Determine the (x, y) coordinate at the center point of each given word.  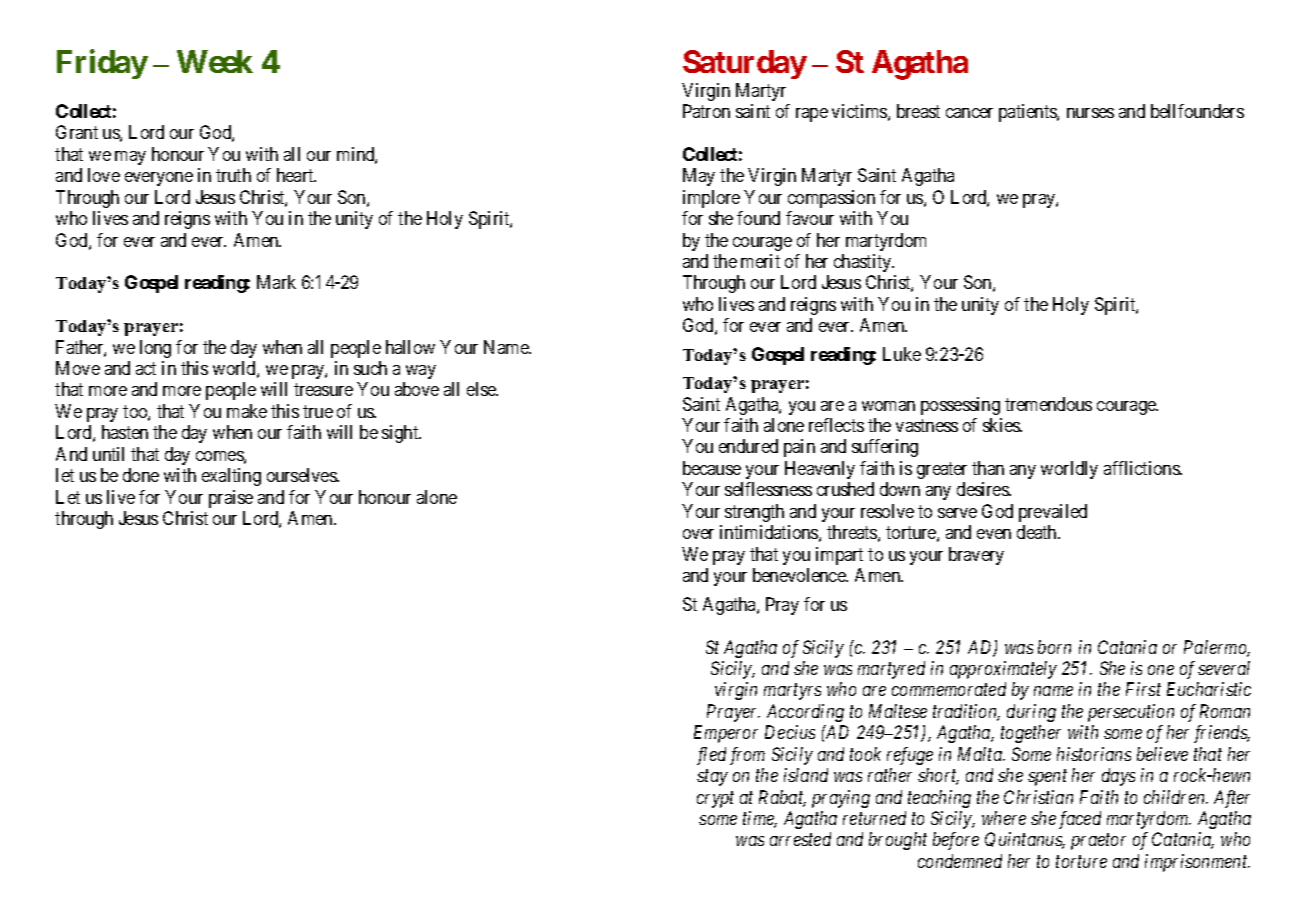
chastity (864, 263)
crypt (715, 799)
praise (231, 499)
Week (215, 61)
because (712, 468)
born (1054, 647)
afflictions (1142, 468)
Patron (706, 111)
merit (760, 261)
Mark (276, 282)
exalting (231, 477)
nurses (1090, 113)
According (805, 713)
